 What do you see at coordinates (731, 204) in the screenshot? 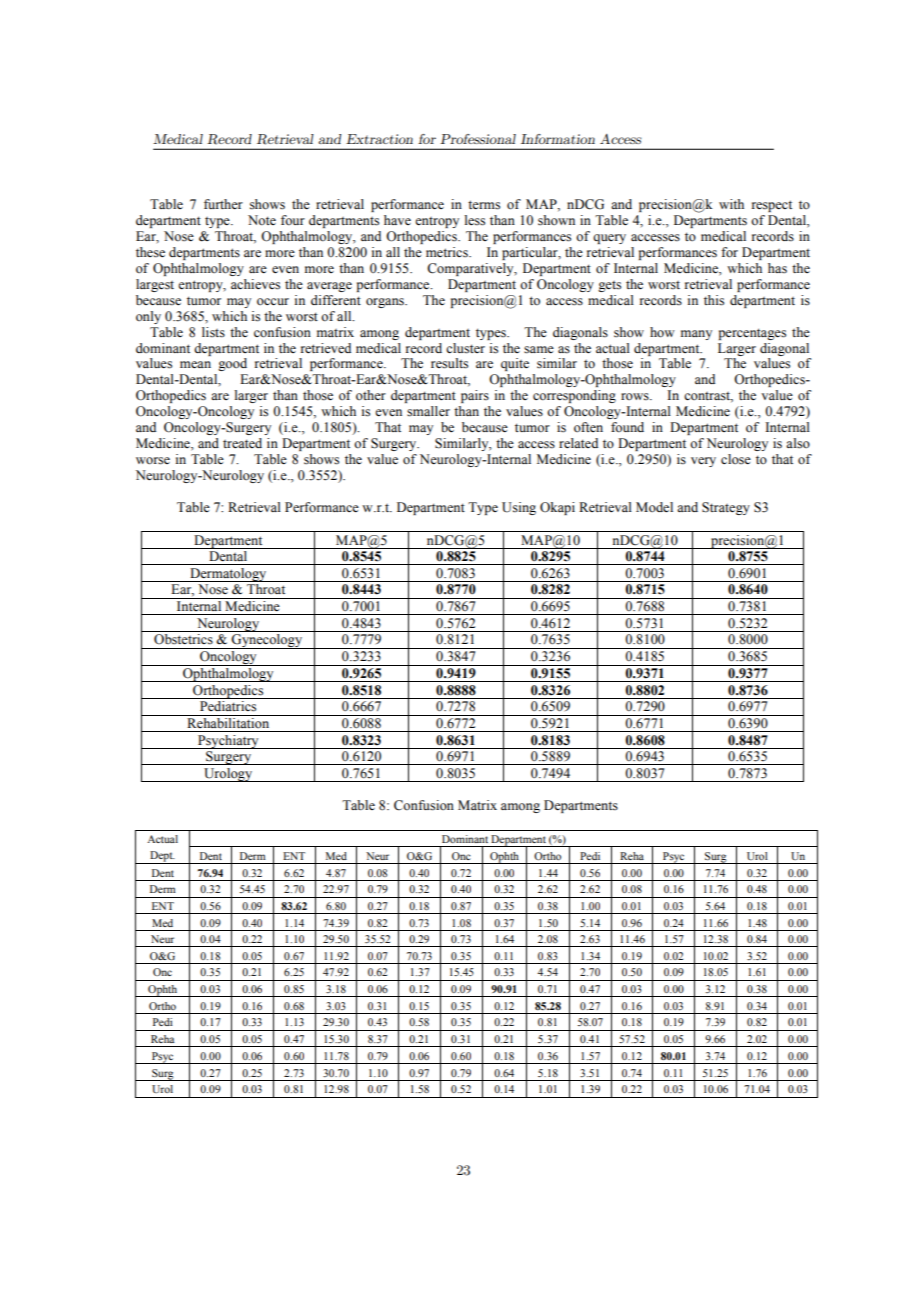
I see `with` at bounding box center [731, 204].
